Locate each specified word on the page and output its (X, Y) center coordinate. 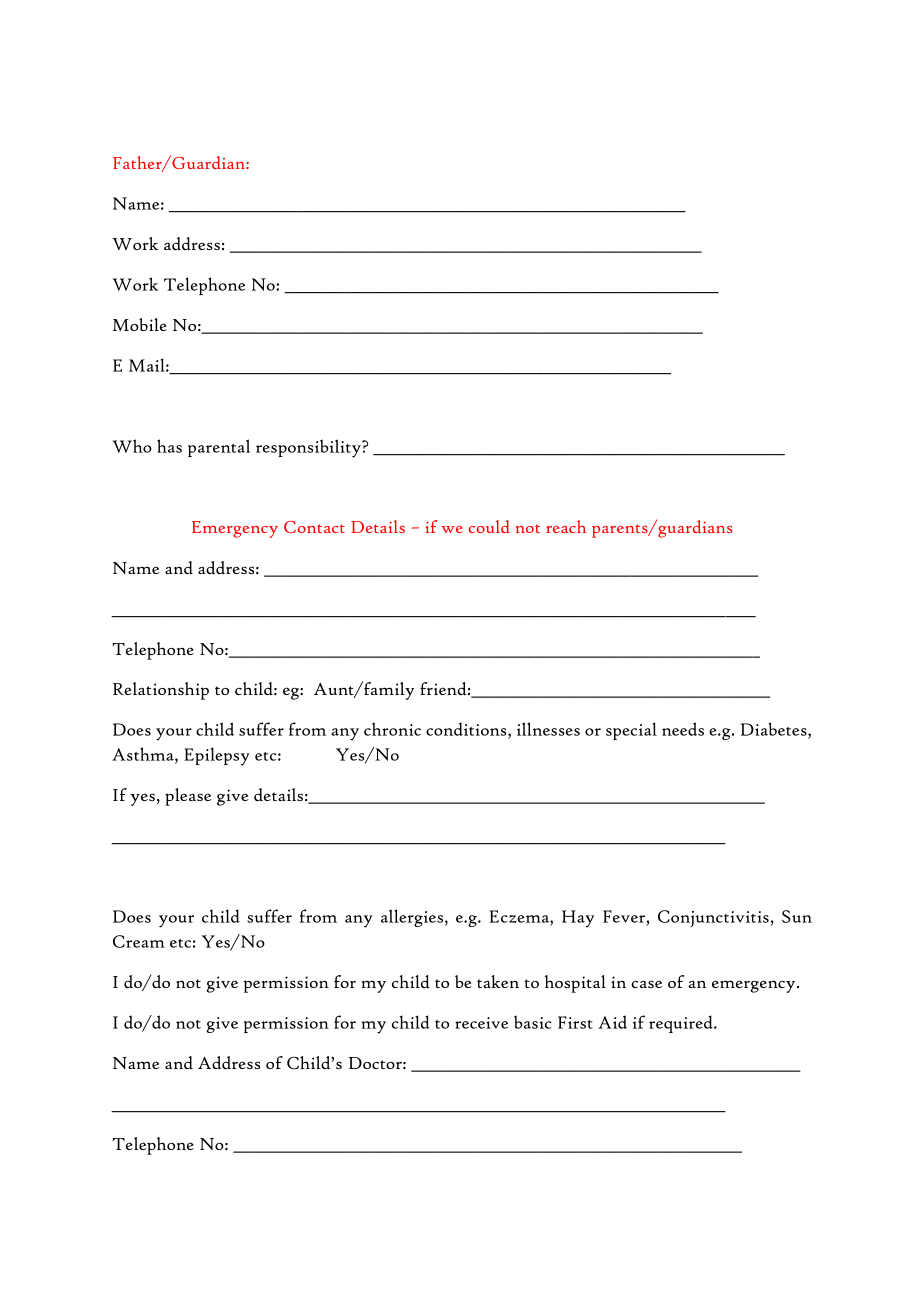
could (489, 526)
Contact (314, 527)
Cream (139, 941)
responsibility (309, 448)
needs (683, 729)
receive (481, 1023)
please (188, 797)
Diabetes (775, 730)
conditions (467, 730)
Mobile (140, 324)
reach (566, 526)
